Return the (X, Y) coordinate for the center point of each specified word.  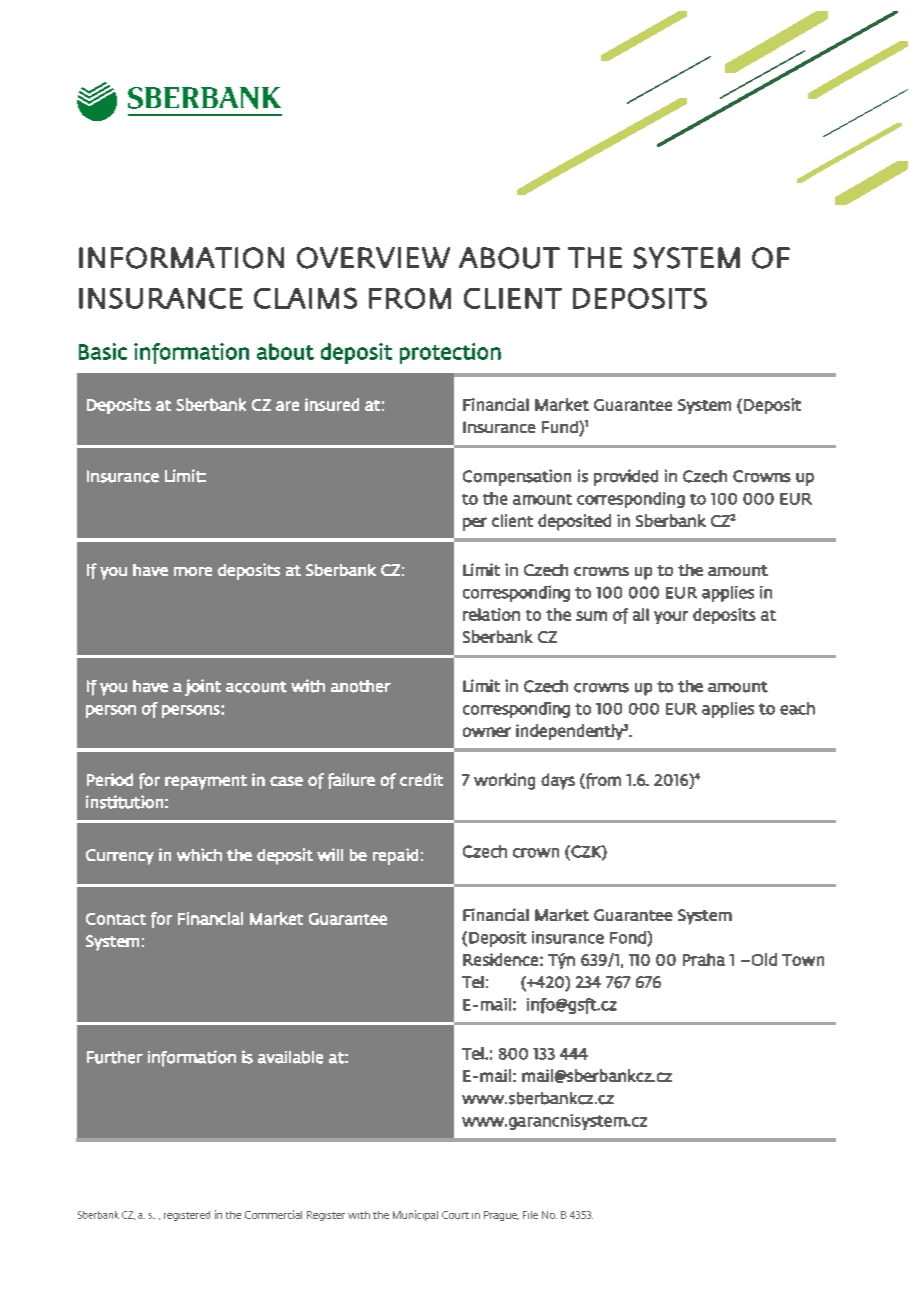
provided (626, 477)
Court (455, 1215)
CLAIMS (305, 298)
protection (450, 353)
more (193, 571)
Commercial (273, 1214)
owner (487, 732)
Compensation (517, 477)
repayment (206, 782)
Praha (704, 959)
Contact (116, 919)
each (797, 708)
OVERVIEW (373, 258)
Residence (500, 959)
